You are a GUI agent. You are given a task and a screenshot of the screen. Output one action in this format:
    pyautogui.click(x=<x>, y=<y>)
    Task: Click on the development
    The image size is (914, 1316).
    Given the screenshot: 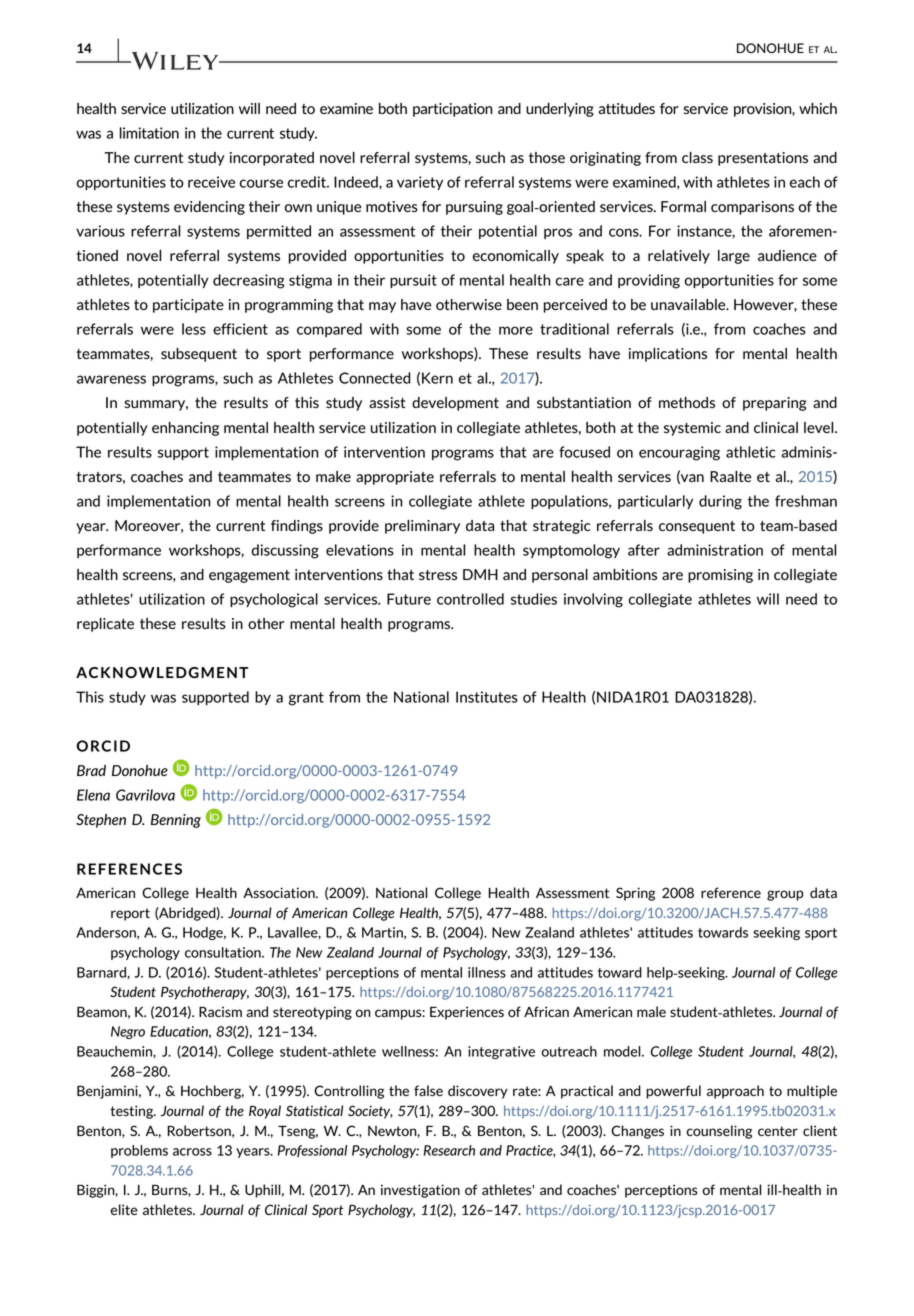 What is the action you would take?
    pyautogui.click(x=455, y=404)
